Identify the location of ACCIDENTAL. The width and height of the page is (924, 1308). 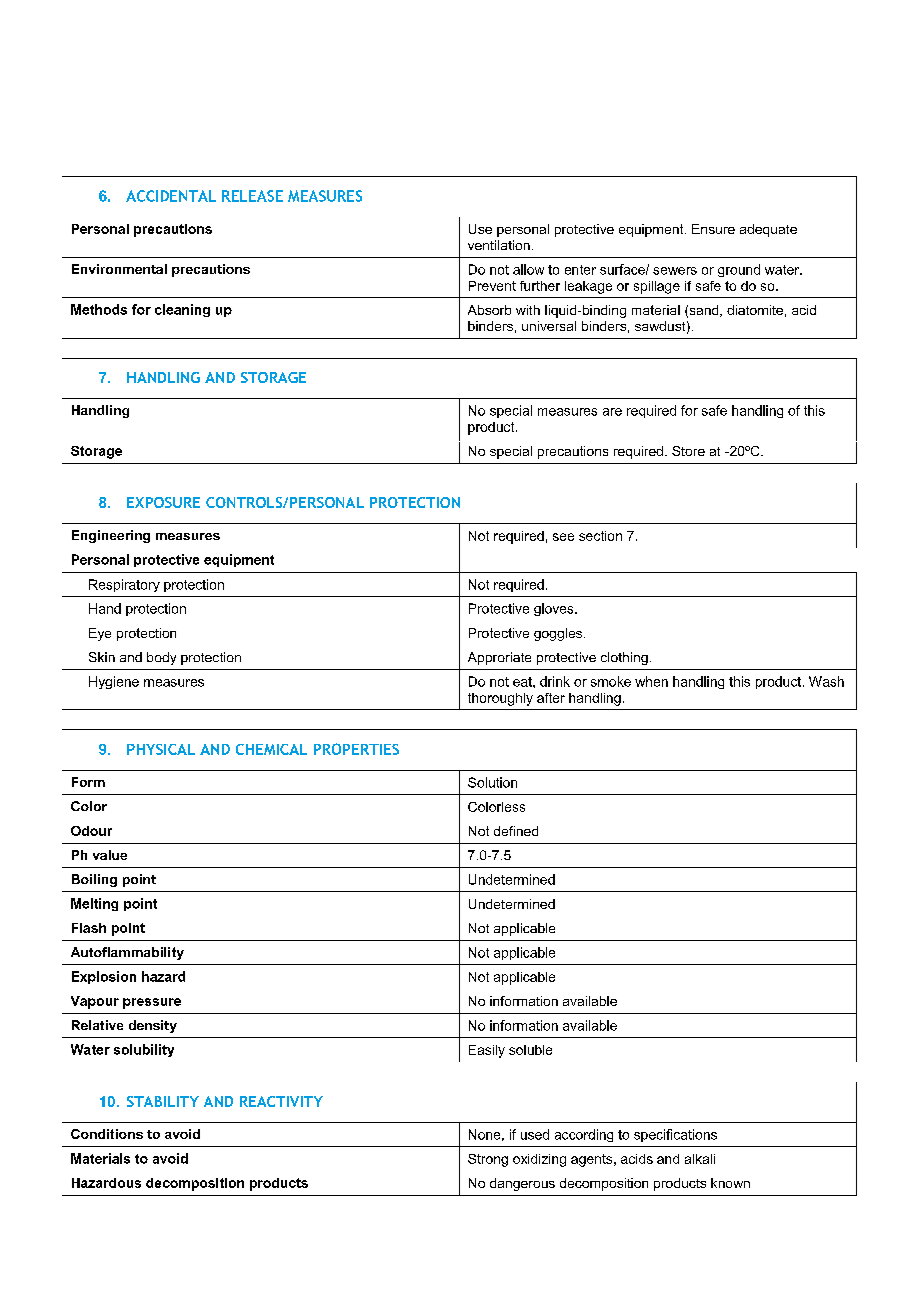
(171, 196).
